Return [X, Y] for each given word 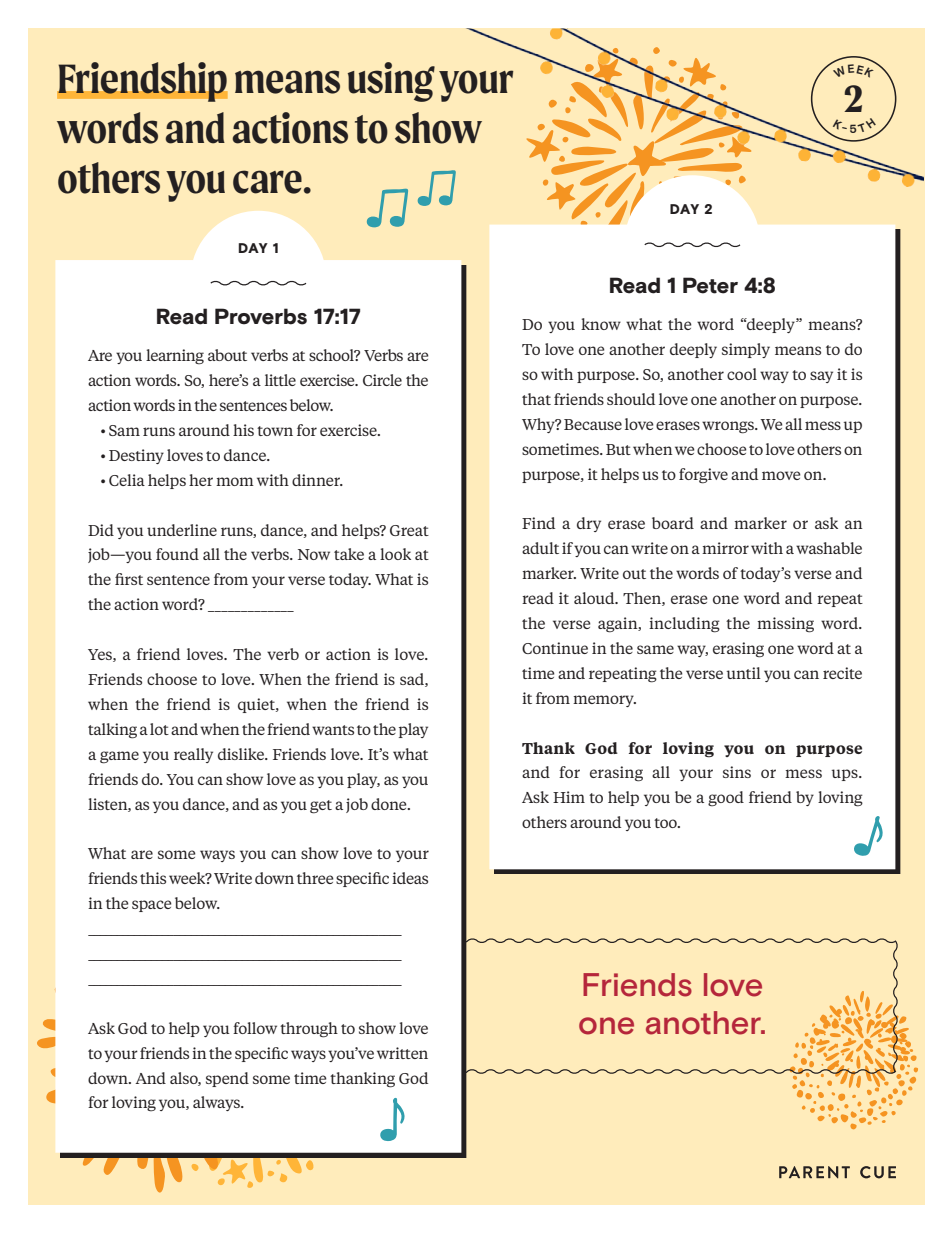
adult [540, 548]
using [391, 82]
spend [227, 1079]
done [390, 804]
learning [175, 357]
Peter [710, 285]
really [193, 755]
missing [785, 625]
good [726, 799]
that [536, 399]
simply [746, 350]
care [267, 182]
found [177, 554]
